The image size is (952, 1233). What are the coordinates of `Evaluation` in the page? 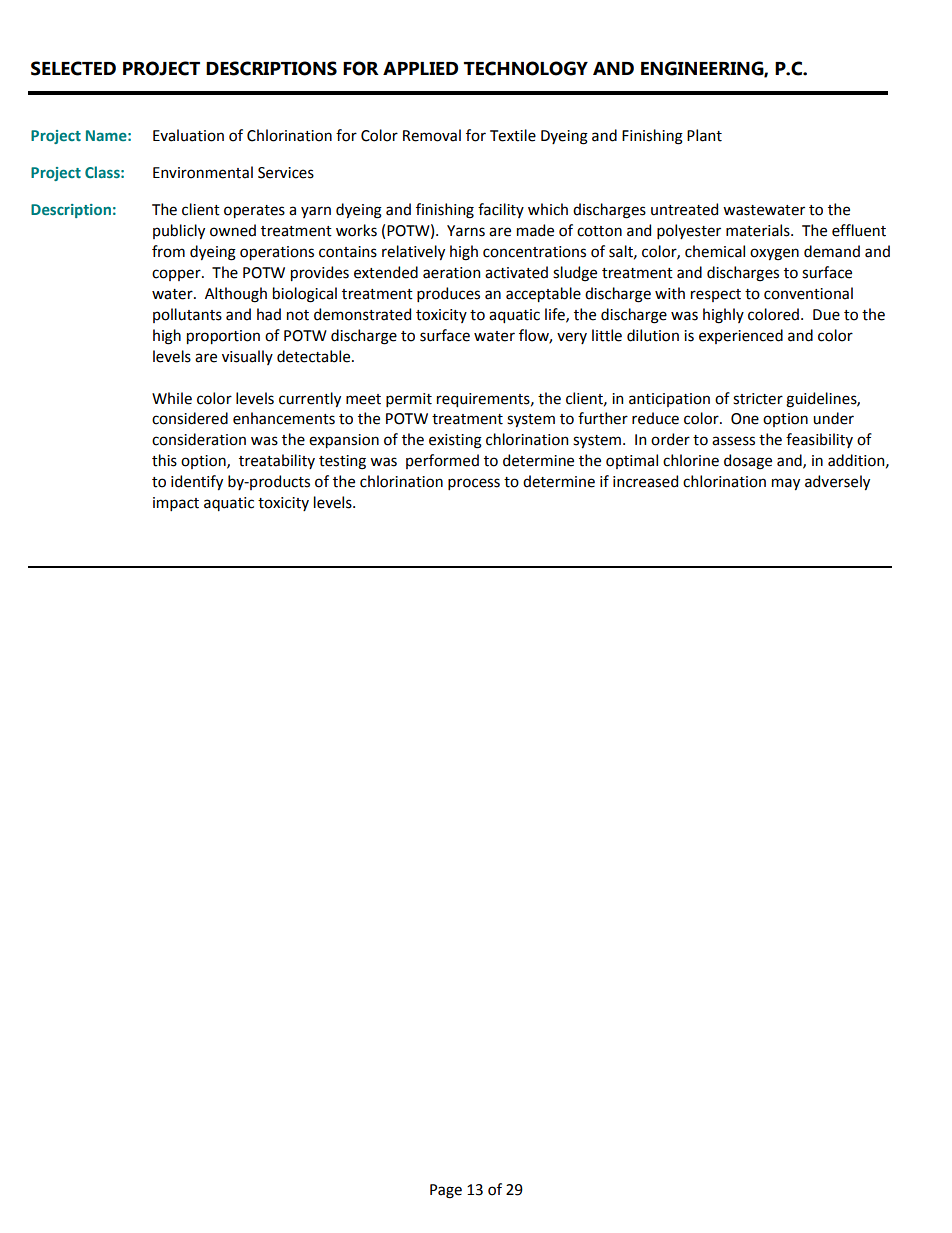 It's located at (188, 135).
